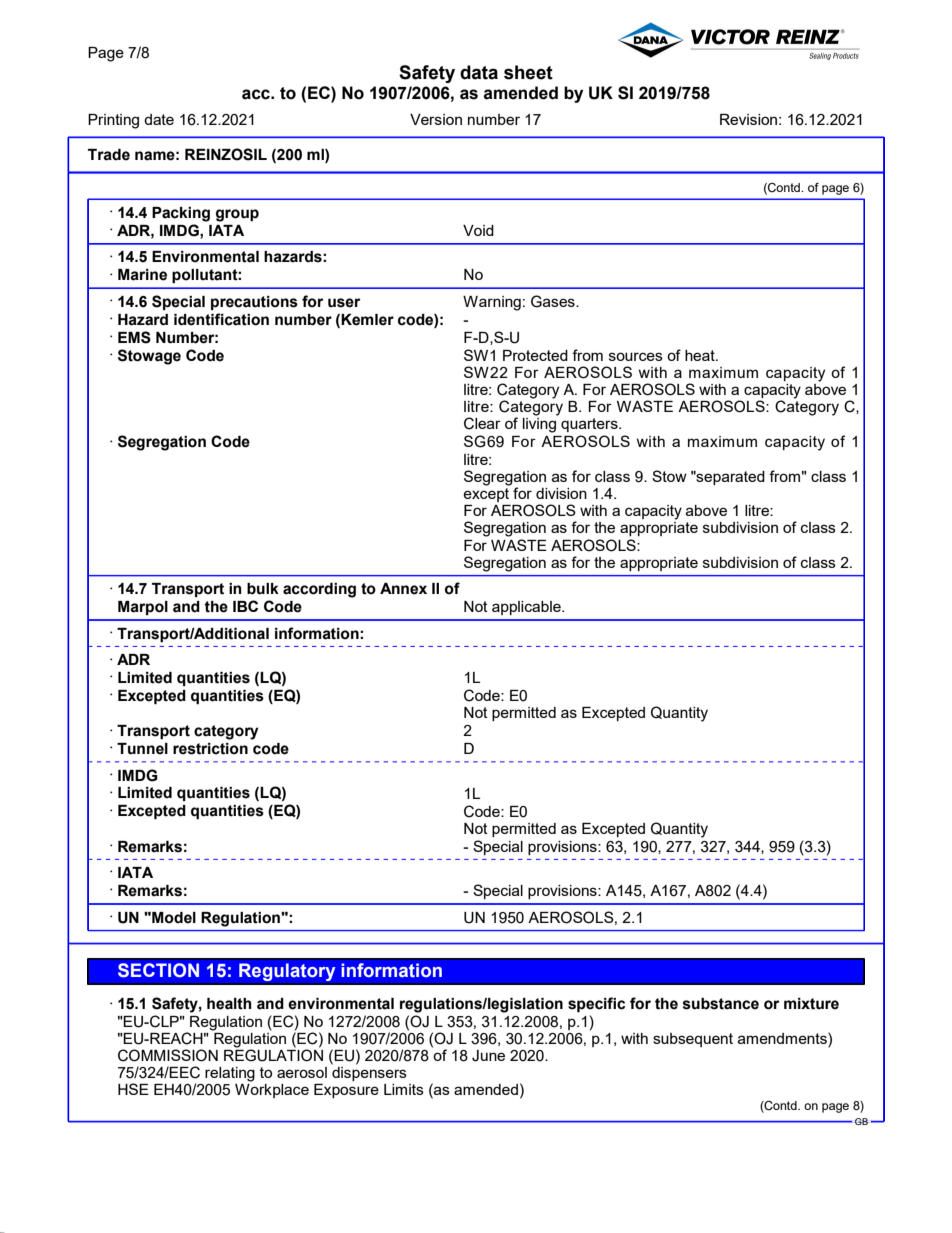  Describe the element at coordinates (159, 119) in the screenshot. I see `date` at that location.
